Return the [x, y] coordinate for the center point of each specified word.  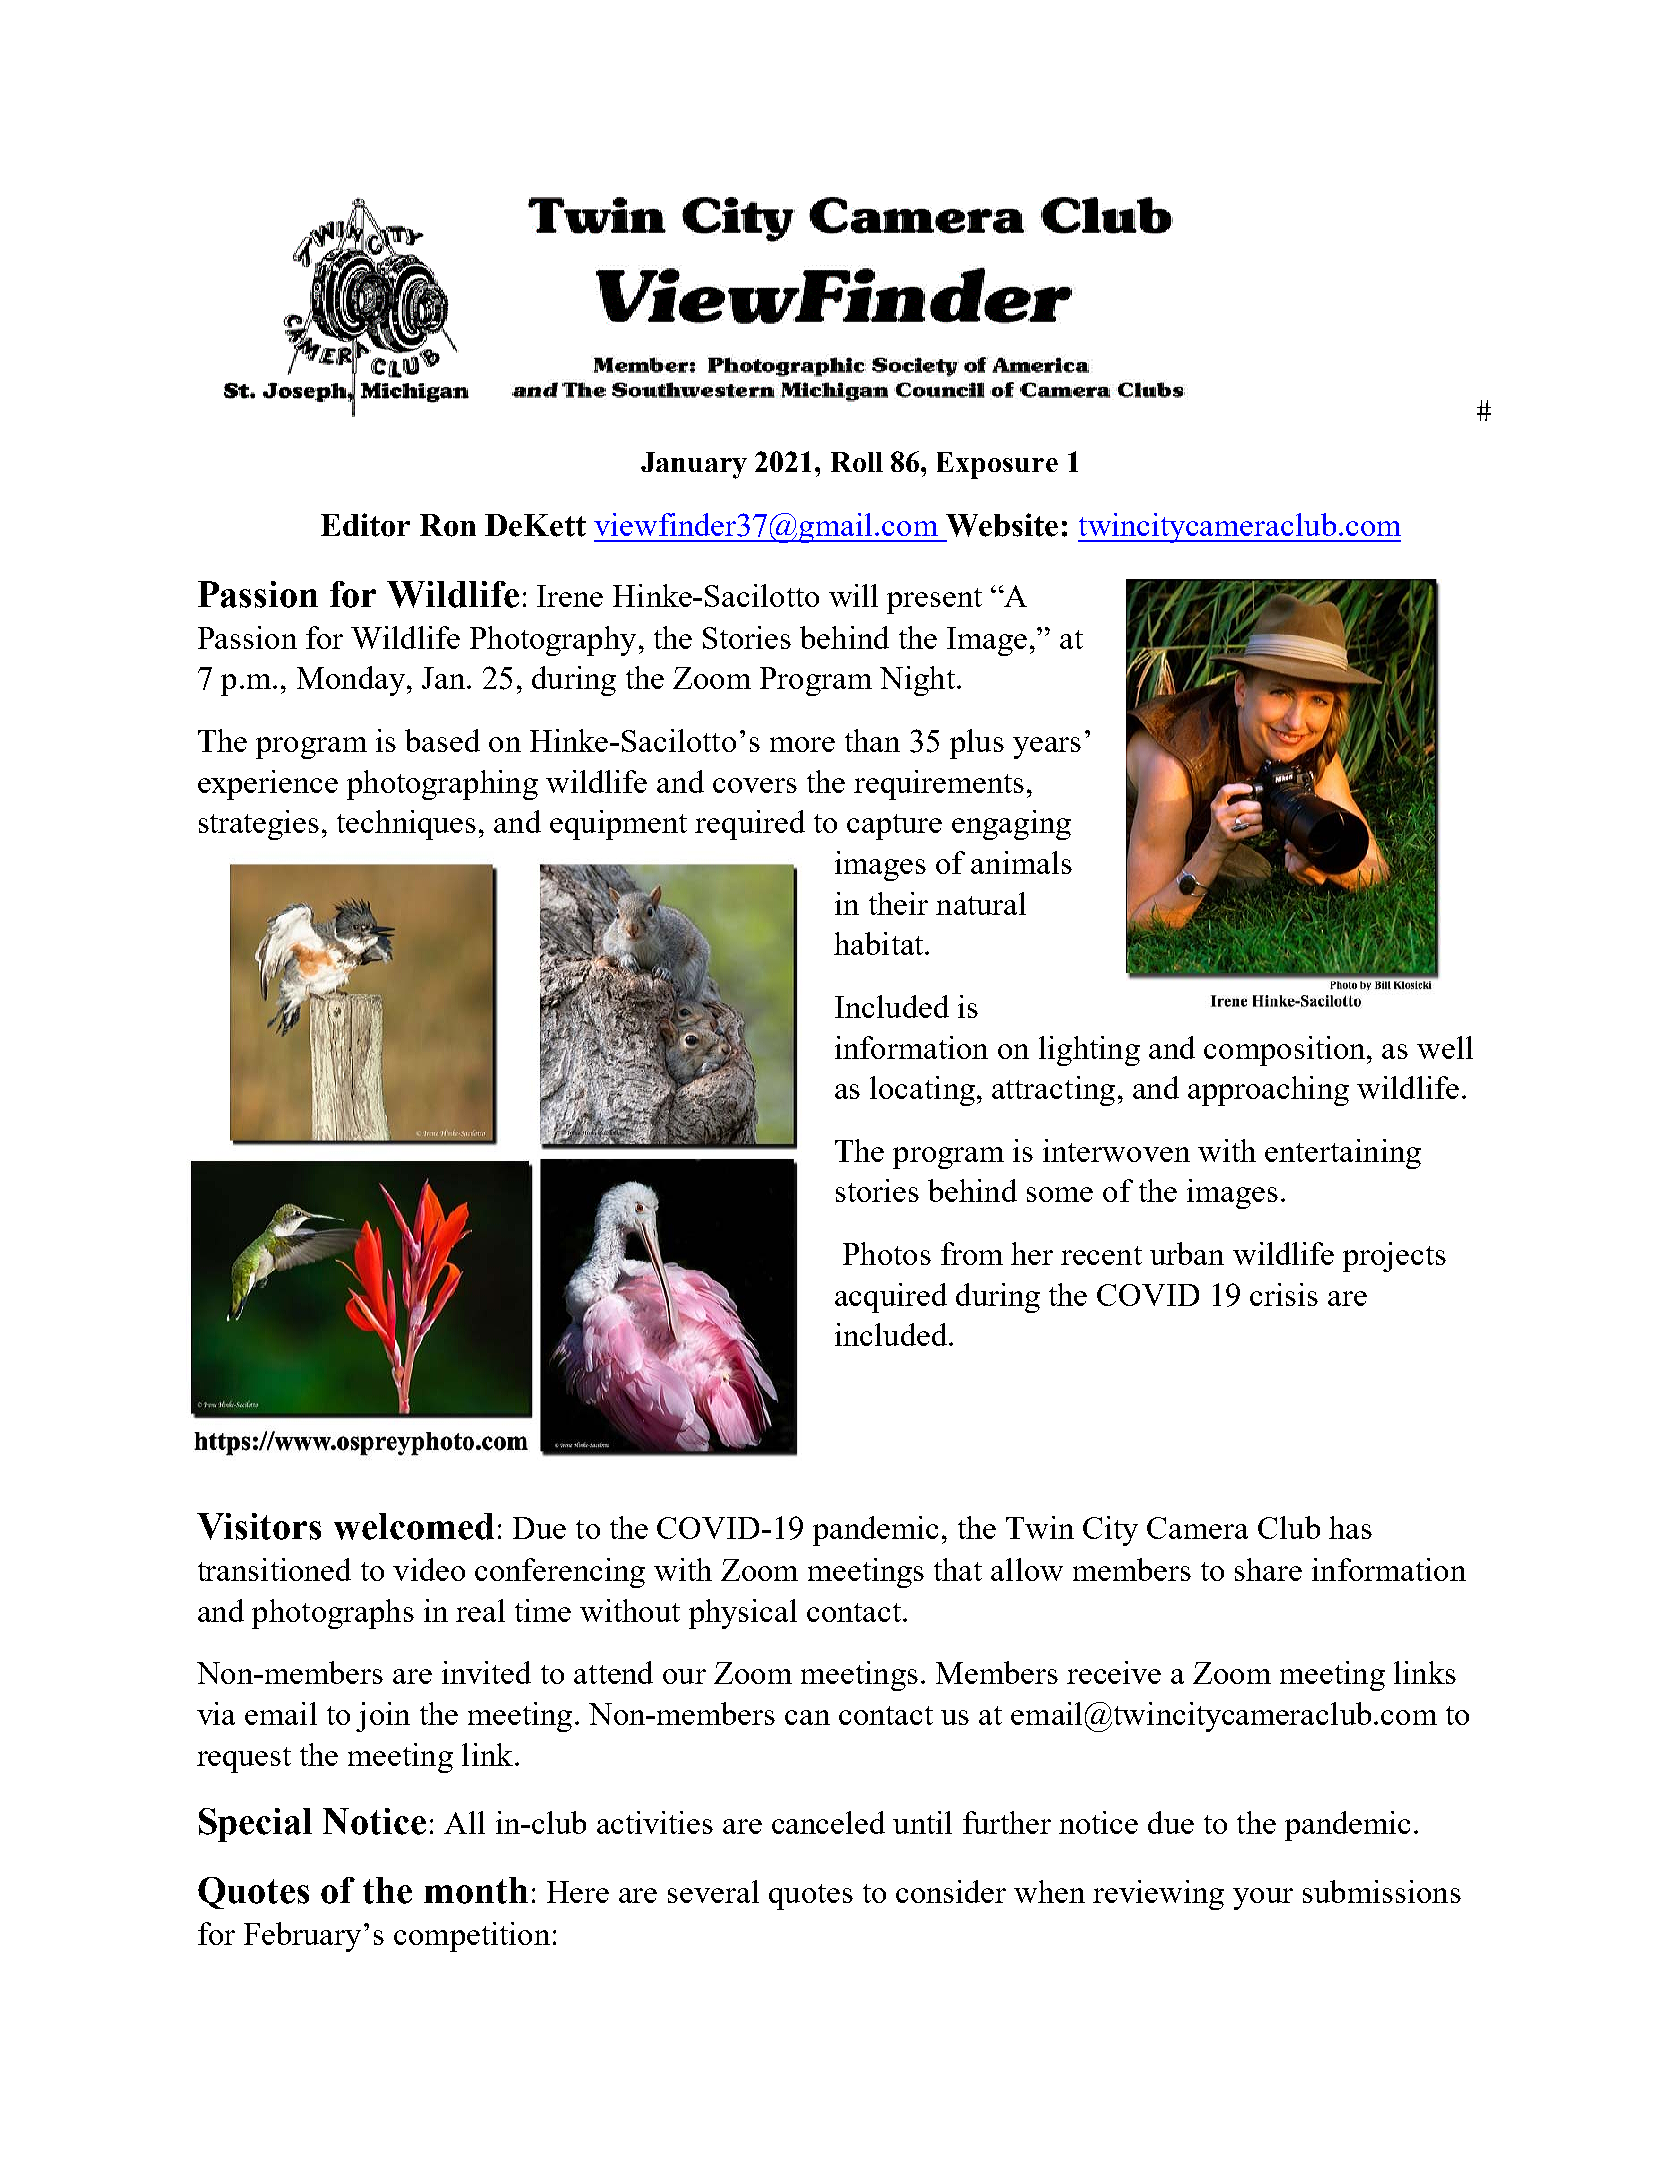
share [1268, 1569]
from [972, 1253]
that [958, 1569]
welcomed [414, 1526]
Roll [857, 462]
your [1263, 1899]
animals [1021, 862]
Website [1002, 525]
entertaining [1343, 1154]
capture [894, 827]
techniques [406, 825]
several [713, 1891]
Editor [365, 525]
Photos [887, 1253]
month [476, 1890]
